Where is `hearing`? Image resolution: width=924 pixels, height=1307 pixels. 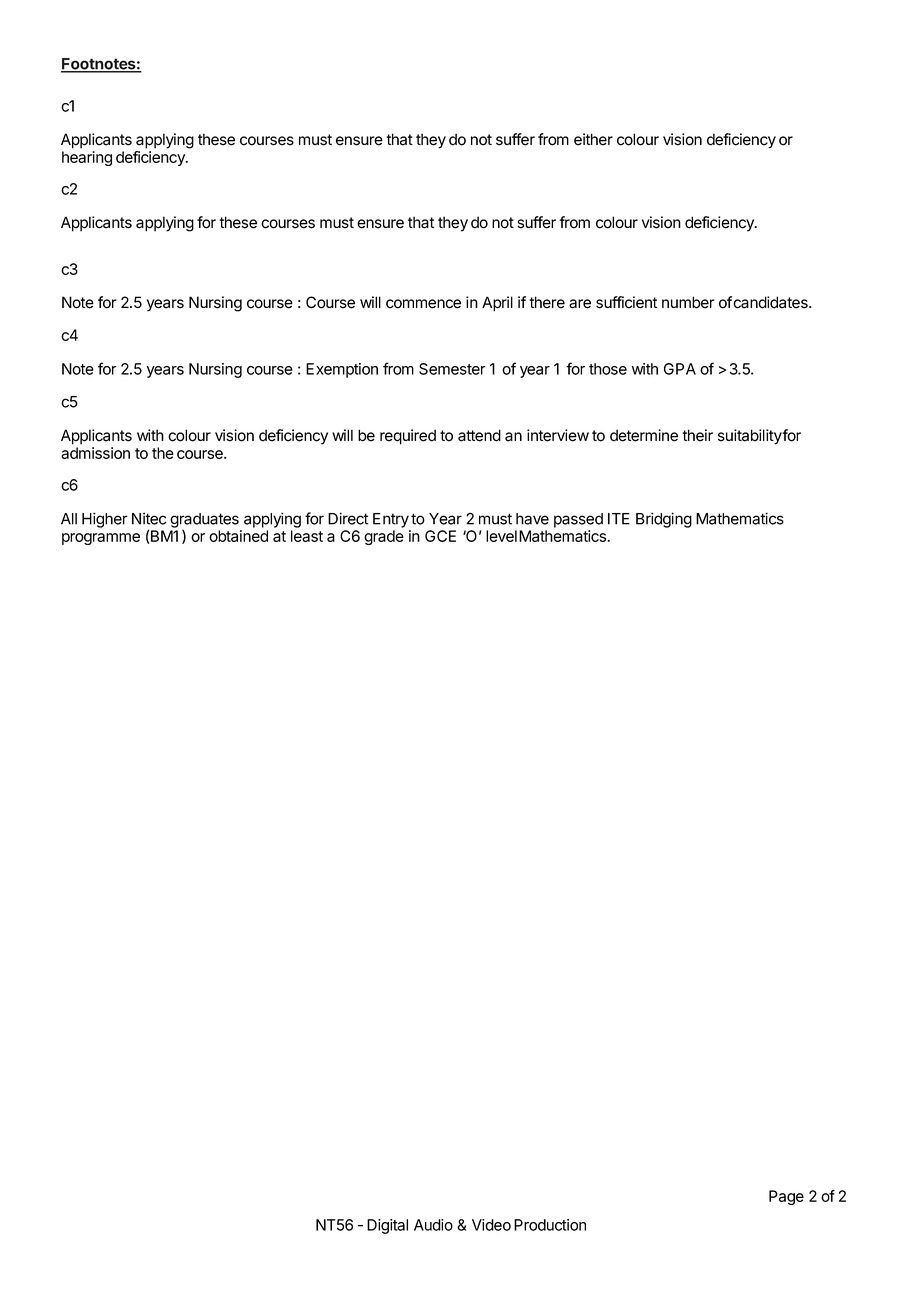
hearing is located at coordinates (87, 158).
